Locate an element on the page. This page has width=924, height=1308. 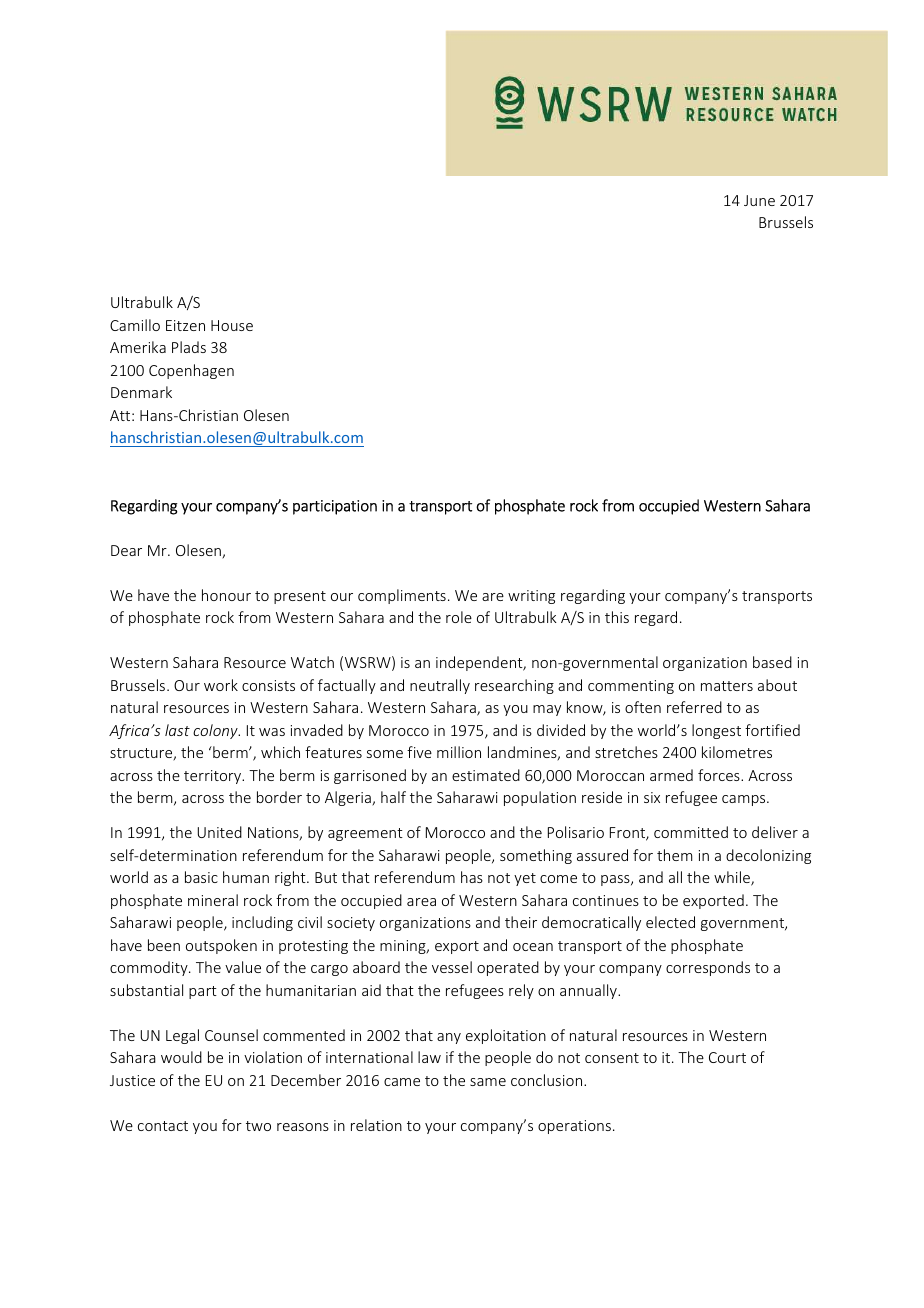
House is located at coordinates (232, 325).
